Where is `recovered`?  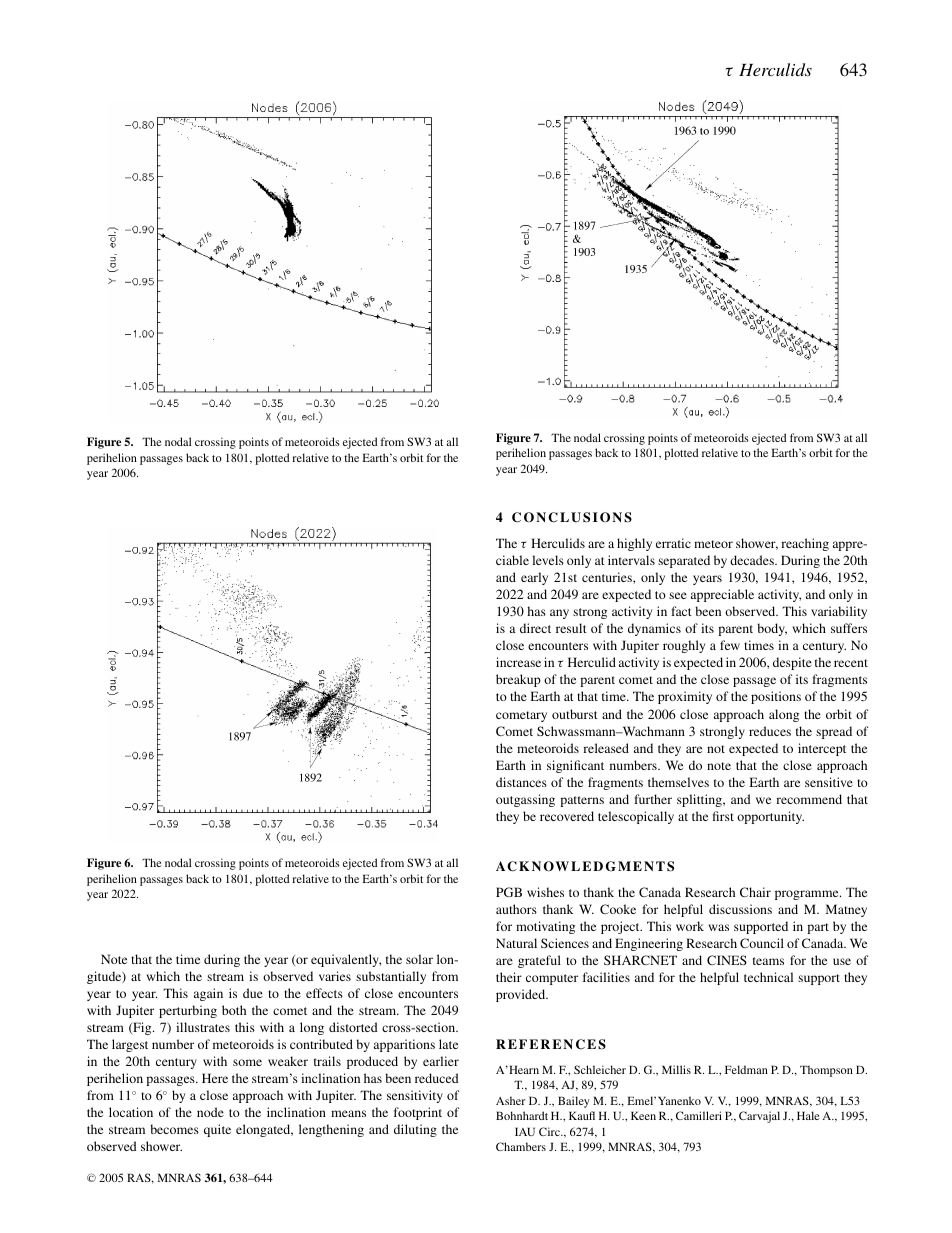 recovered is located at coordinates (567, 816).
